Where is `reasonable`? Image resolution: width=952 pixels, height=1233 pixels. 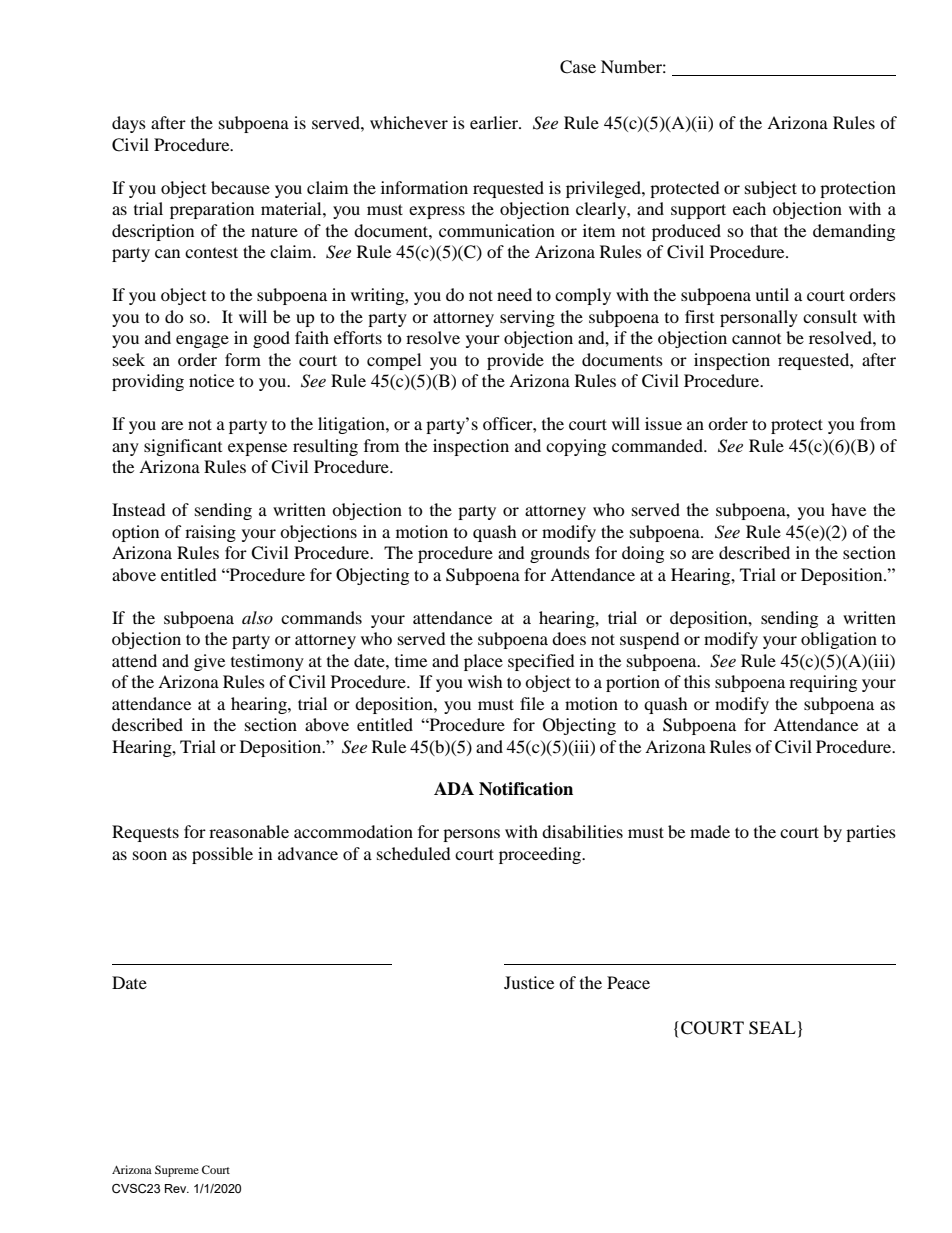
reasonable is located at coordinates (249, 831).
